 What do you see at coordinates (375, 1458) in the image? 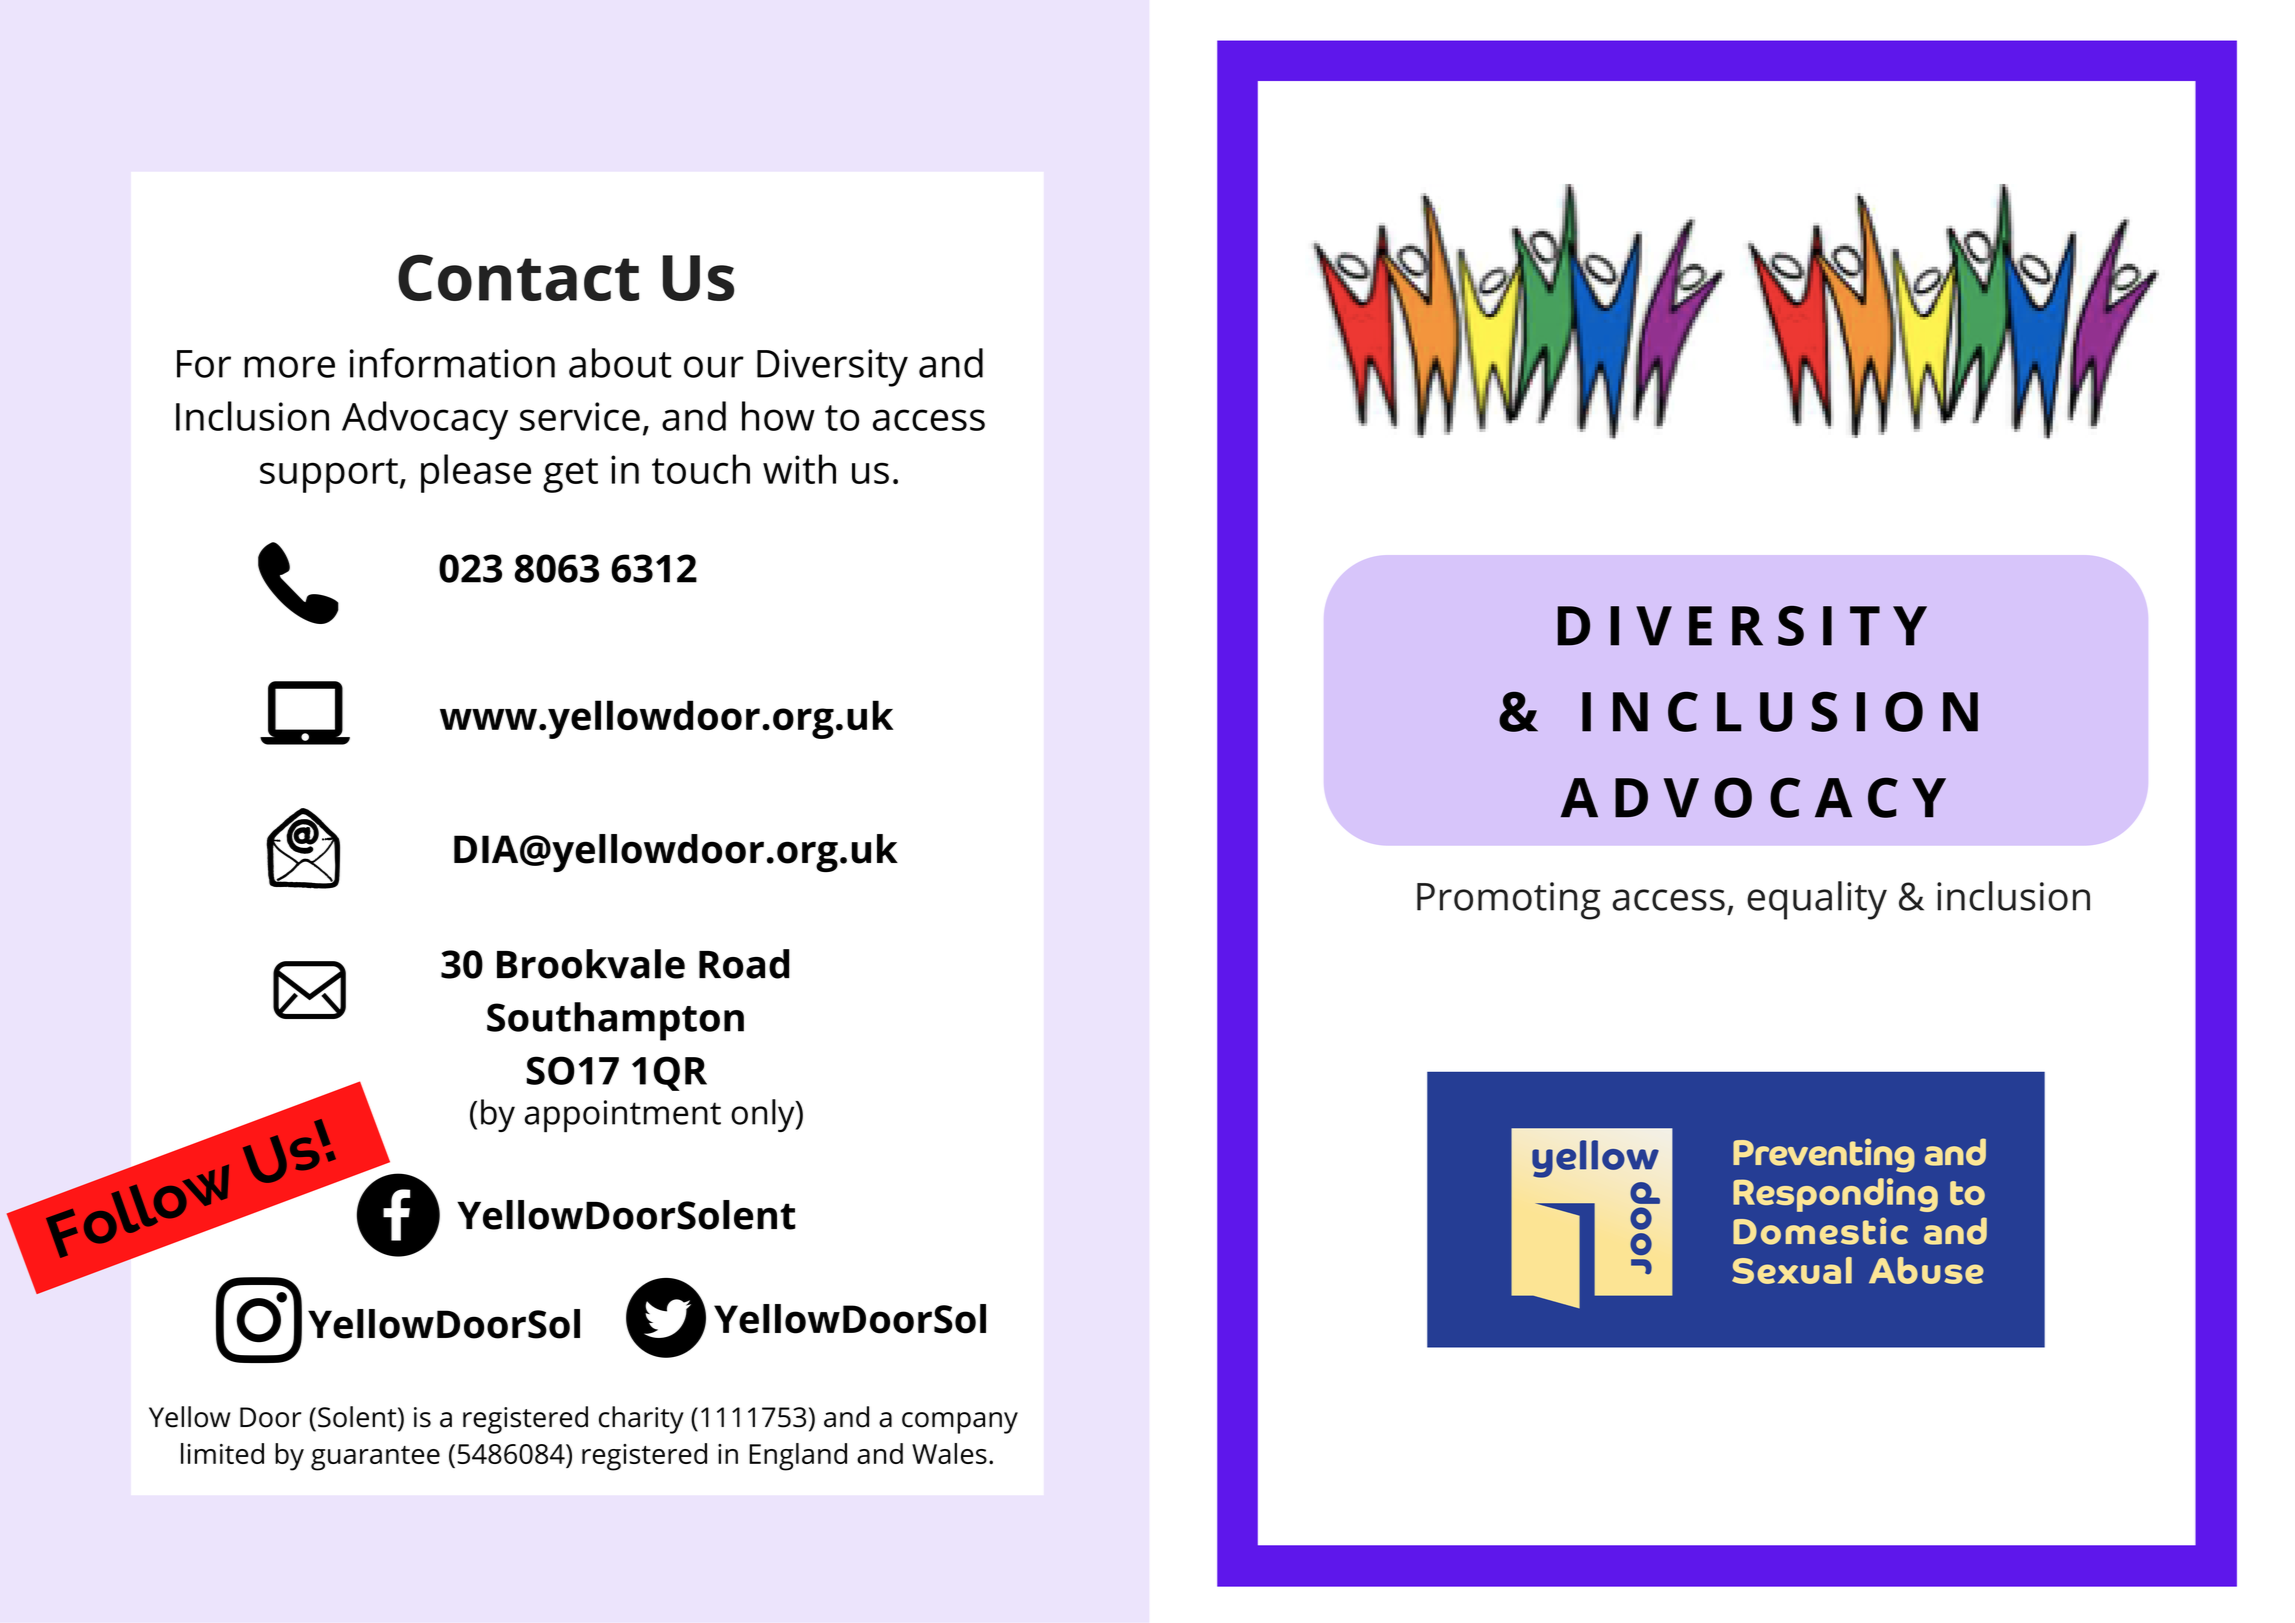
I see `guarantee` at bounding box center [375, 1458].
